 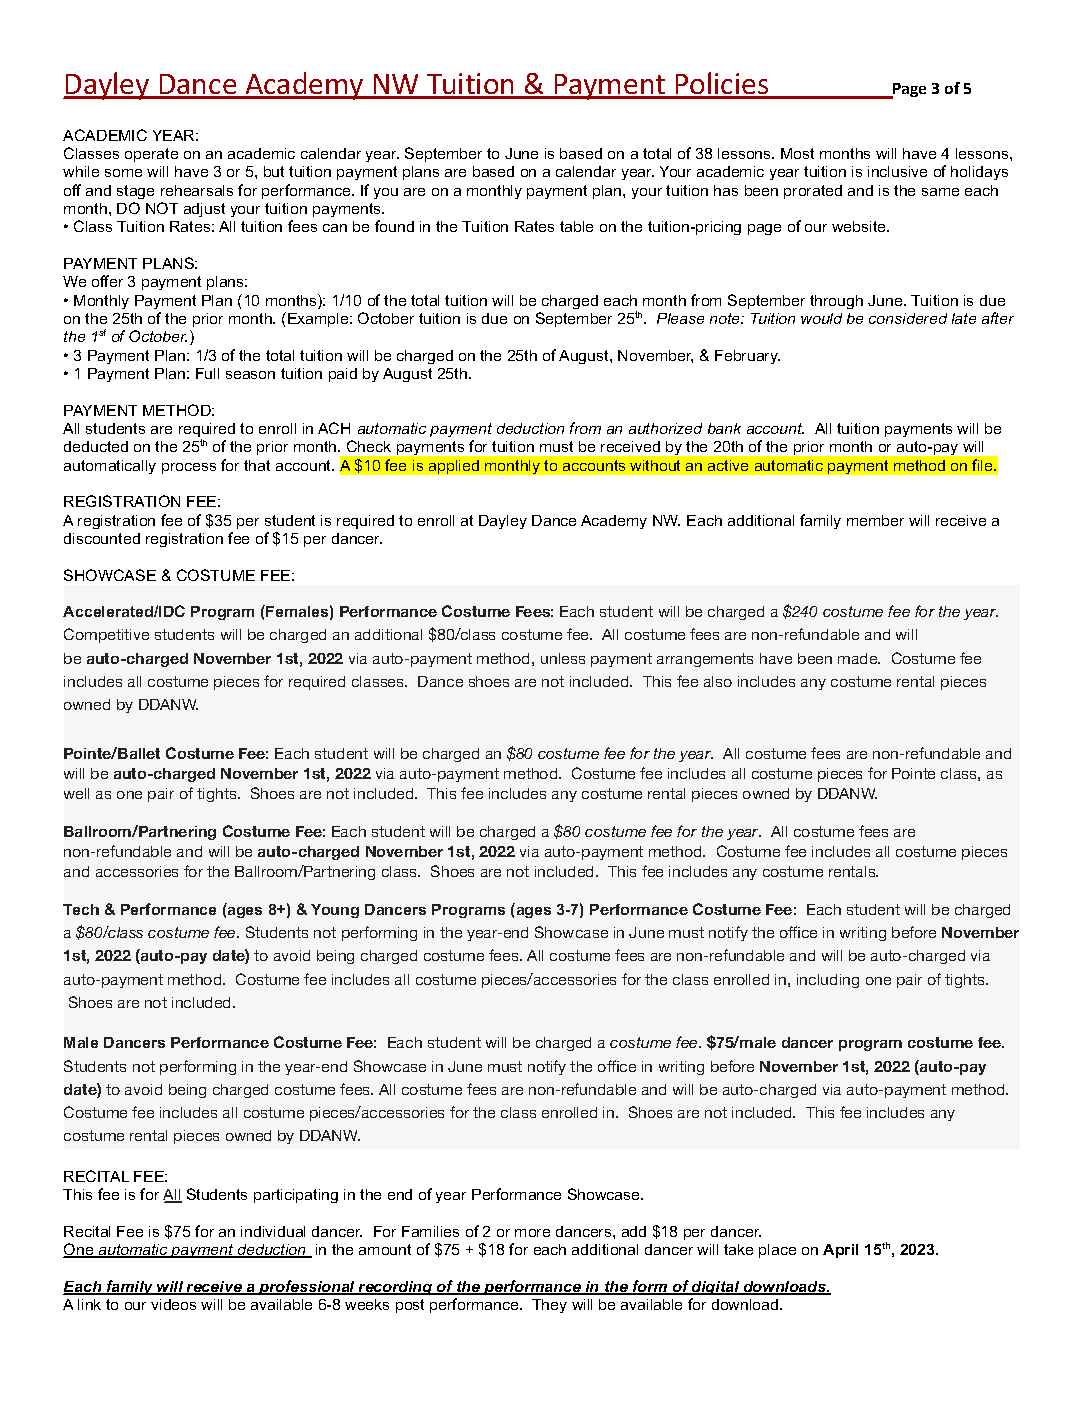 What do you see at coordinates (897, 171) in the image?
I see `inclusive` at bounding box center [897, 171].
